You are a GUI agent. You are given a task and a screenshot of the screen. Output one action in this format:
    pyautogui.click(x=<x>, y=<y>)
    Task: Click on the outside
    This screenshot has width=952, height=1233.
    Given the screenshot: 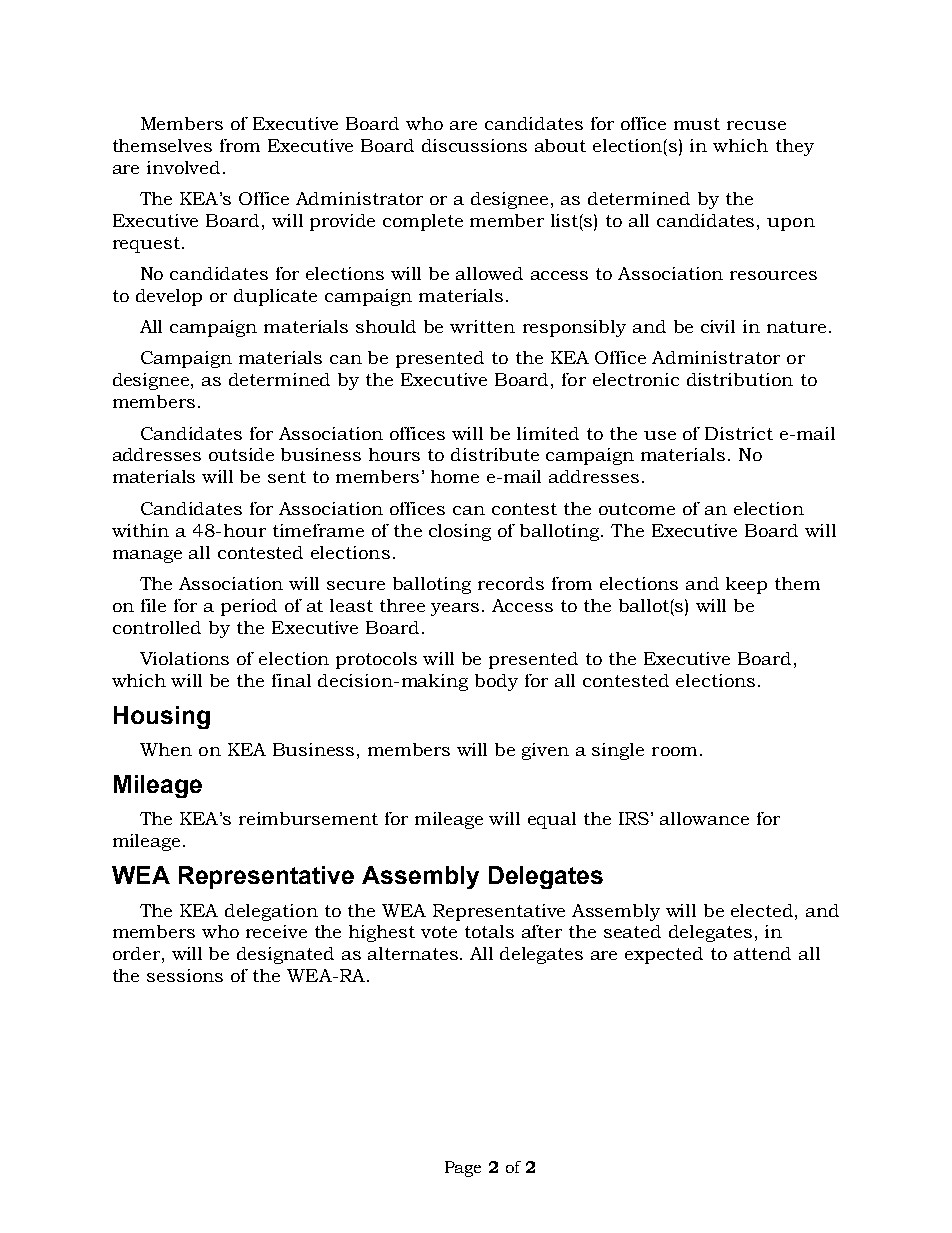 What is the action you would take?
    pyautogui.click(x=241, y=454)
